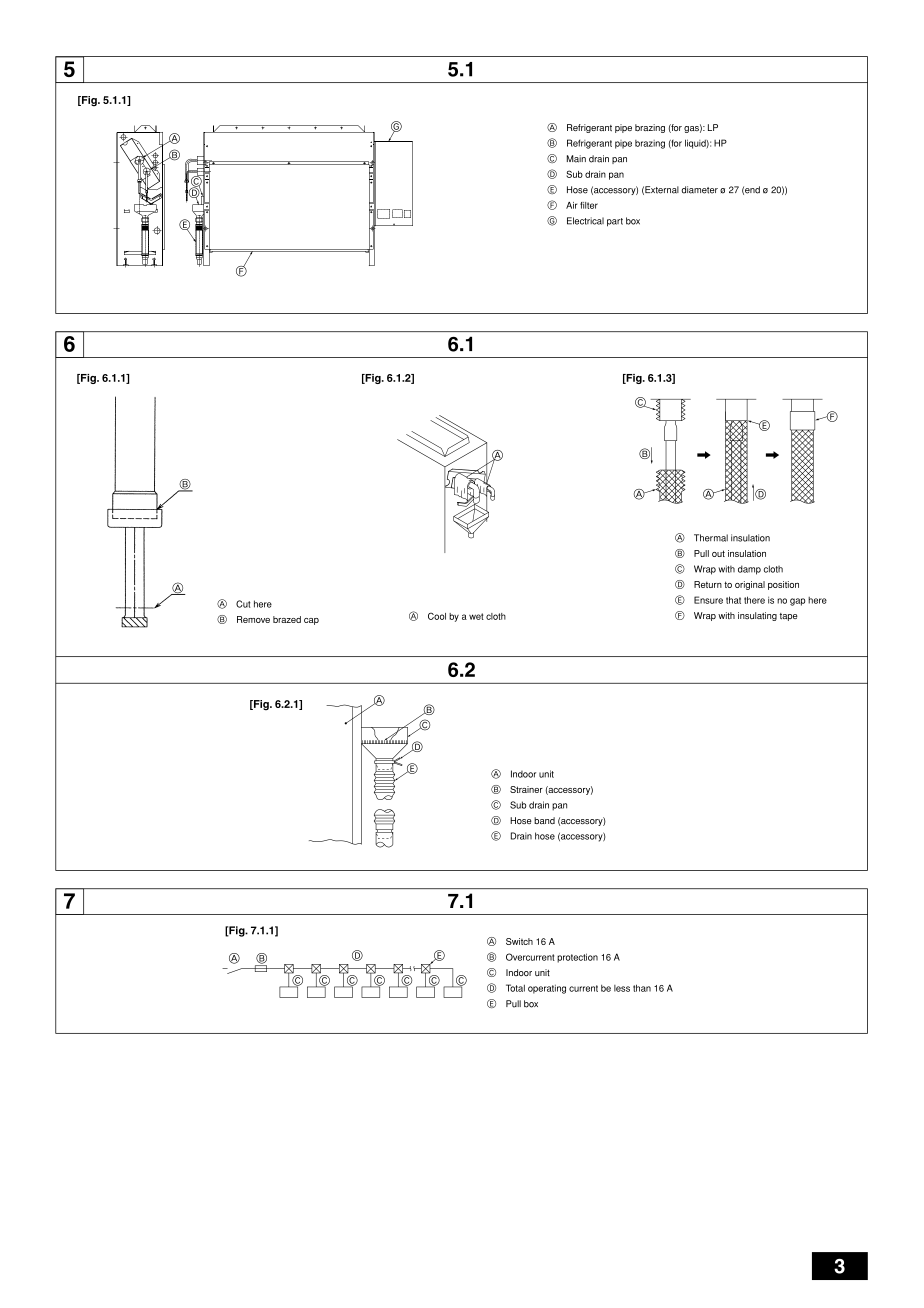 The height and width of the screenshot is (1308, 924). What do you see at coordinates (311, 621) in the screenshot?
I see `cap` at bounding box center [311, 621].
